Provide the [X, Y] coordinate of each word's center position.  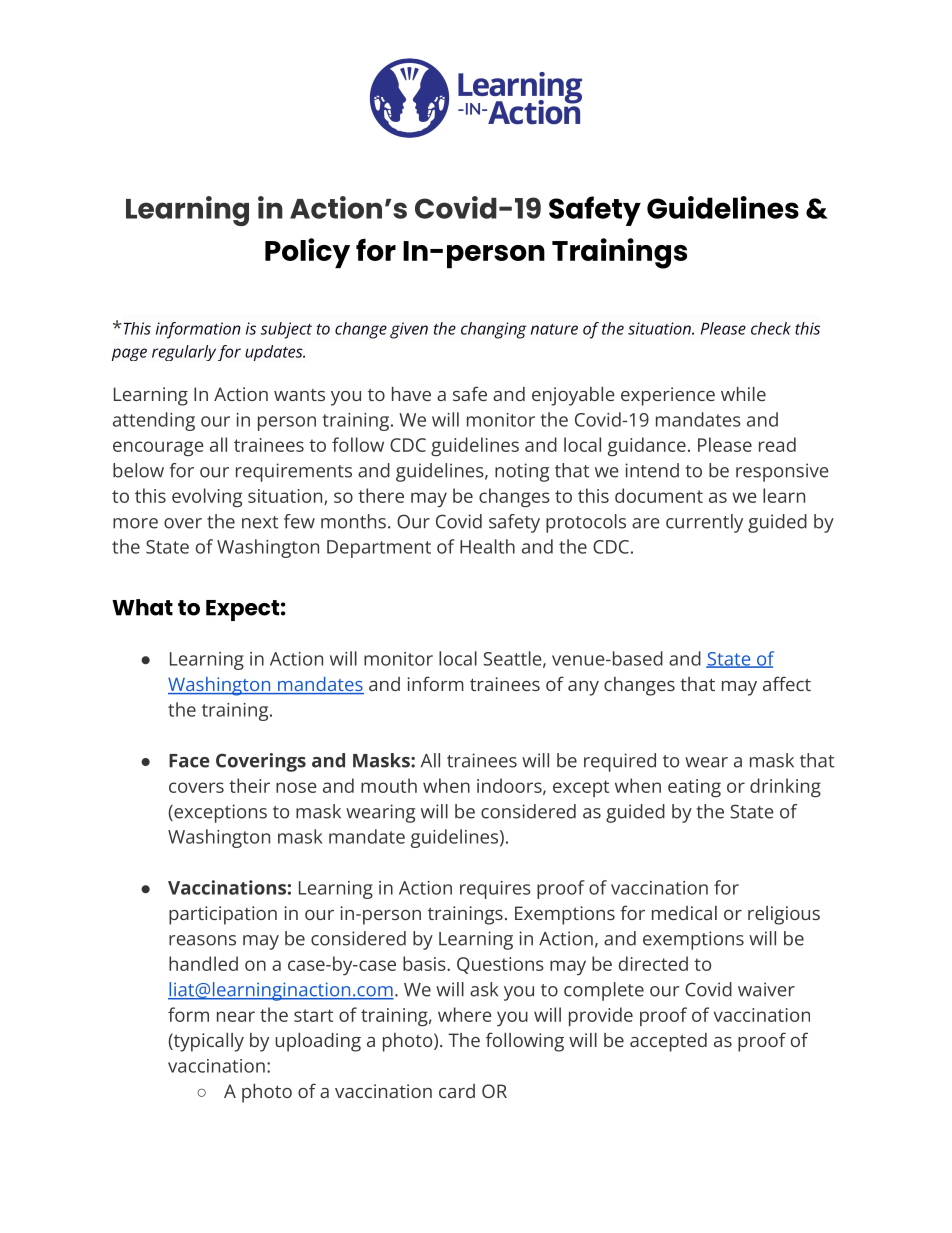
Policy [307, 253]
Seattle [512, 658]
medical [684, 913]
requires [495, 890]
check [771, 328]
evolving [207, 497]
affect [787, 683]
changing [494, 330]
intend [652, 470]
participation [223, 915]
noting [522, 472]
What [142, 607]
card [457, 1091]
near [236, 1016]
